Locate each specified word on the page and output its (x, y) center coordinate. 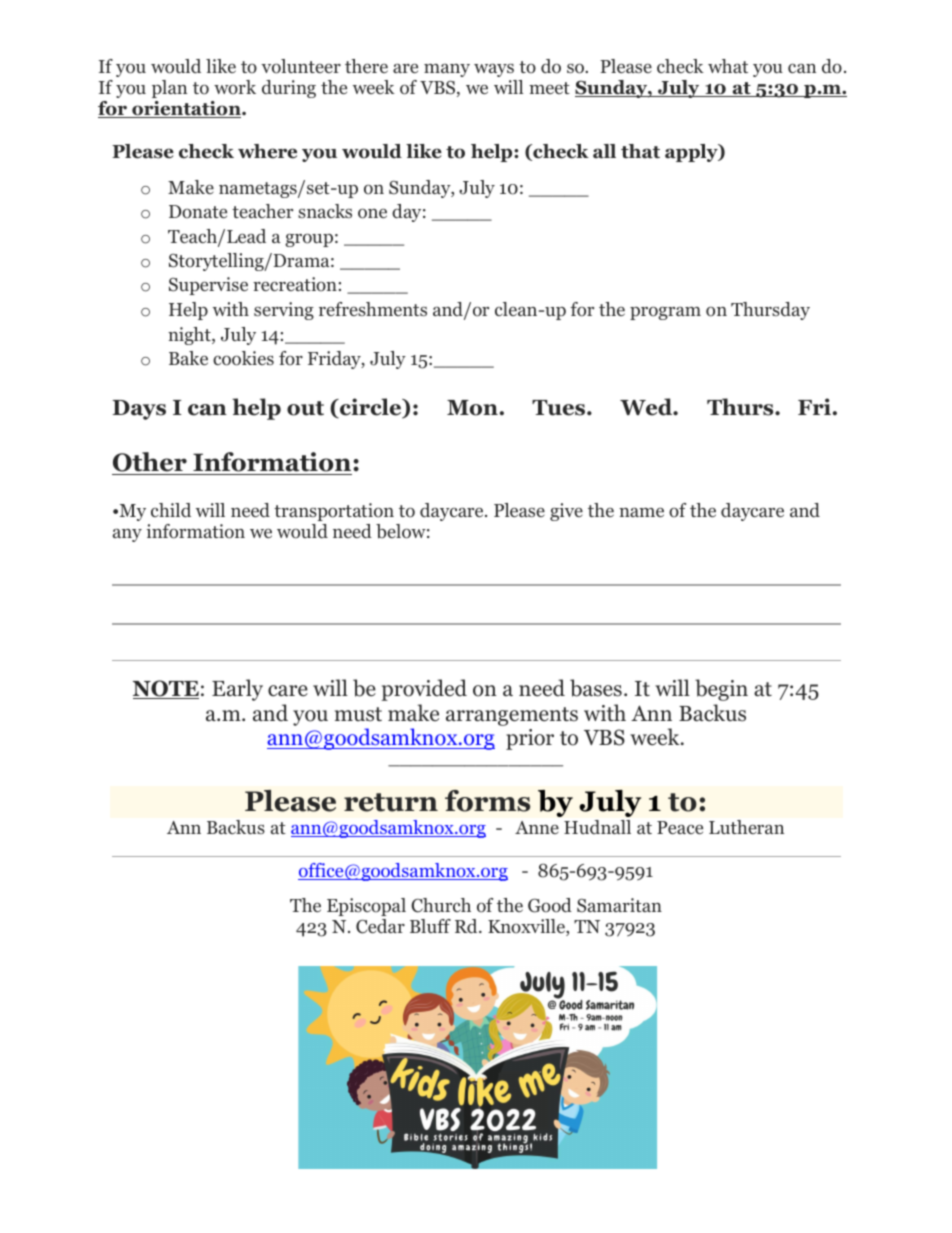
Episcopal (366, 907)
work (235, 87)
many (447, 70)
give (566, 512)
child (171, 510)
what (728, 66)
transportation (334, 512)
